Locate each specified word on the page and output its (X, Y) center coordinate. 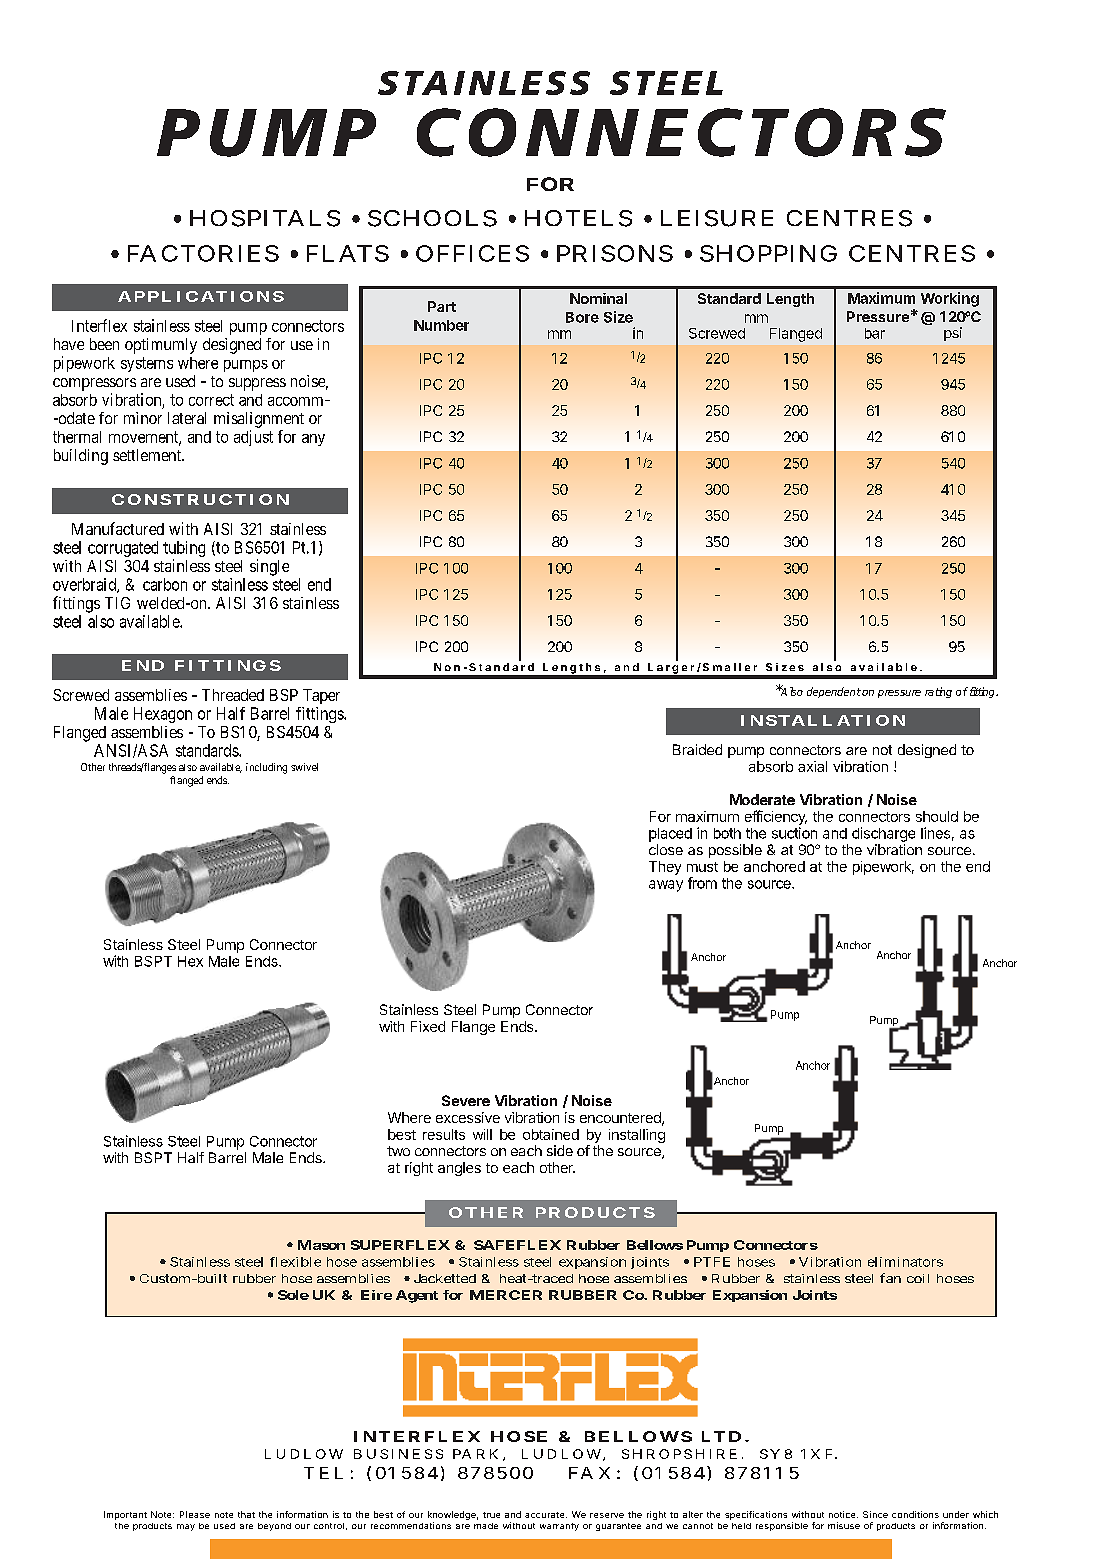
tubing (184, 550)
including (266, 768)
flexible (295, 1262)
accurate (546, 1515)
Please (195, 1514)
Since (875, 1514)
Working (950, 299)
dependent (834, 692)
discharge (883, 834)
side (560, 1150)
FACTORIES (203, 253)
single (269, 567)
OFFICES (472, 253)
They (665, 868)
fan (890, 1278)
